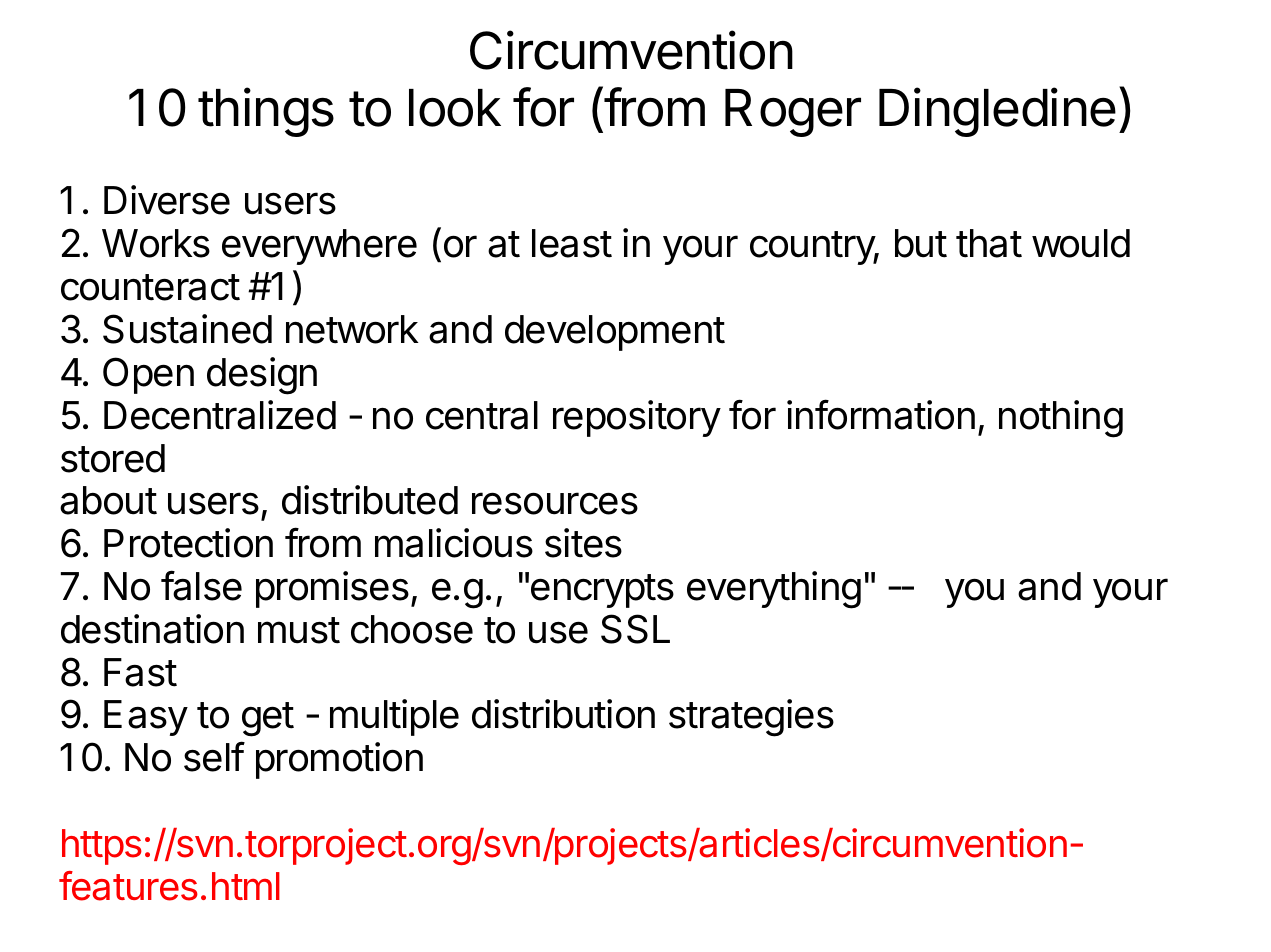  What do you see at coordinates (266, 112) in the document?
I see `things` at bounding box center [266, 112].
